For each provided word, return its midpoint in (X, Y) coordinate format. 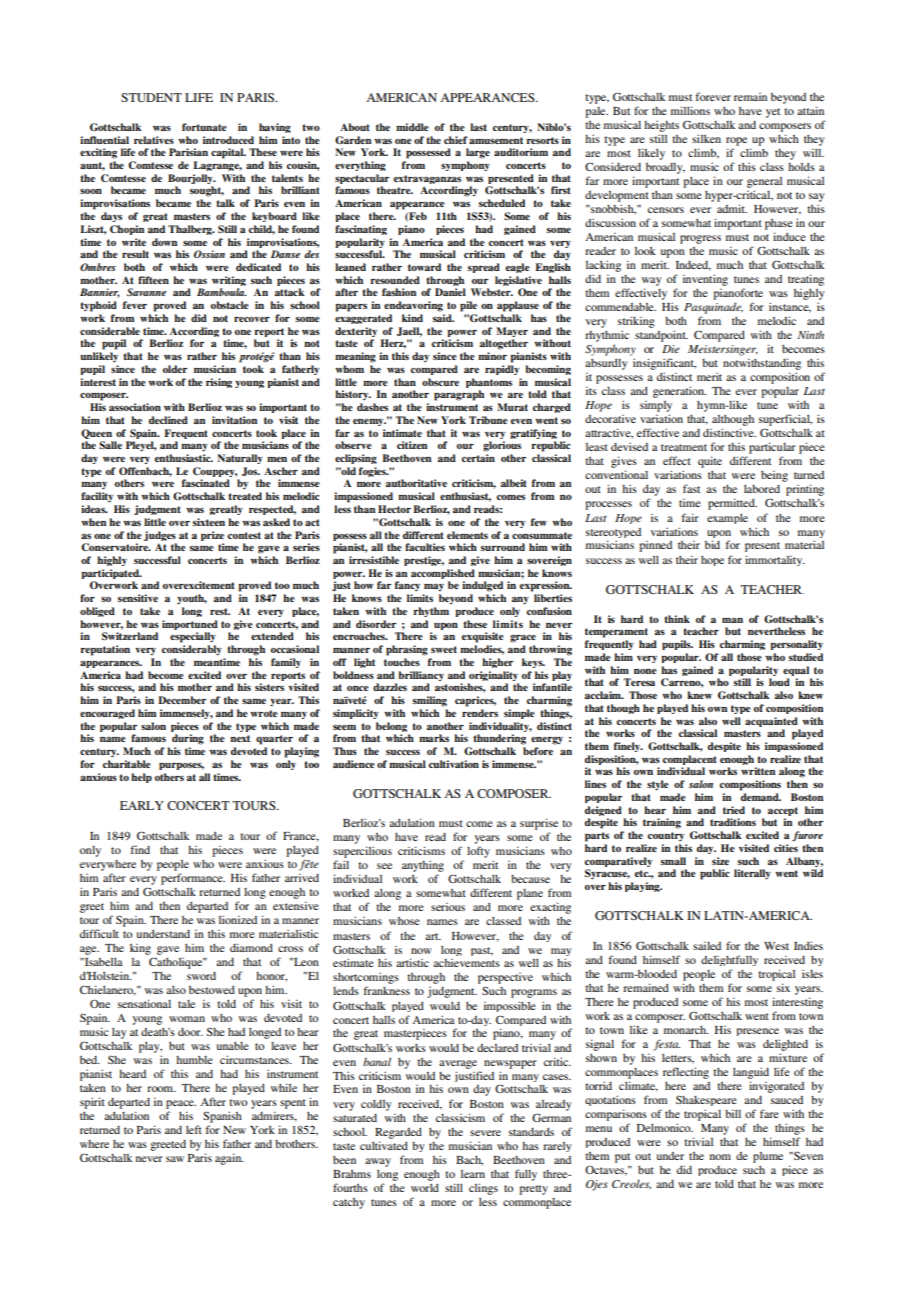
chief (456, 140)
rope (736, 141)
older (175, 369)
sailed (707, 946)
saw (175, 1159)
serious (448, 907)
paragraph (459, 395)
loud (779, 682)
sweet (444, 649)
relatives (154, 140)
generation (679, 392)
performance (193, 879)
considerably (192, 650)
